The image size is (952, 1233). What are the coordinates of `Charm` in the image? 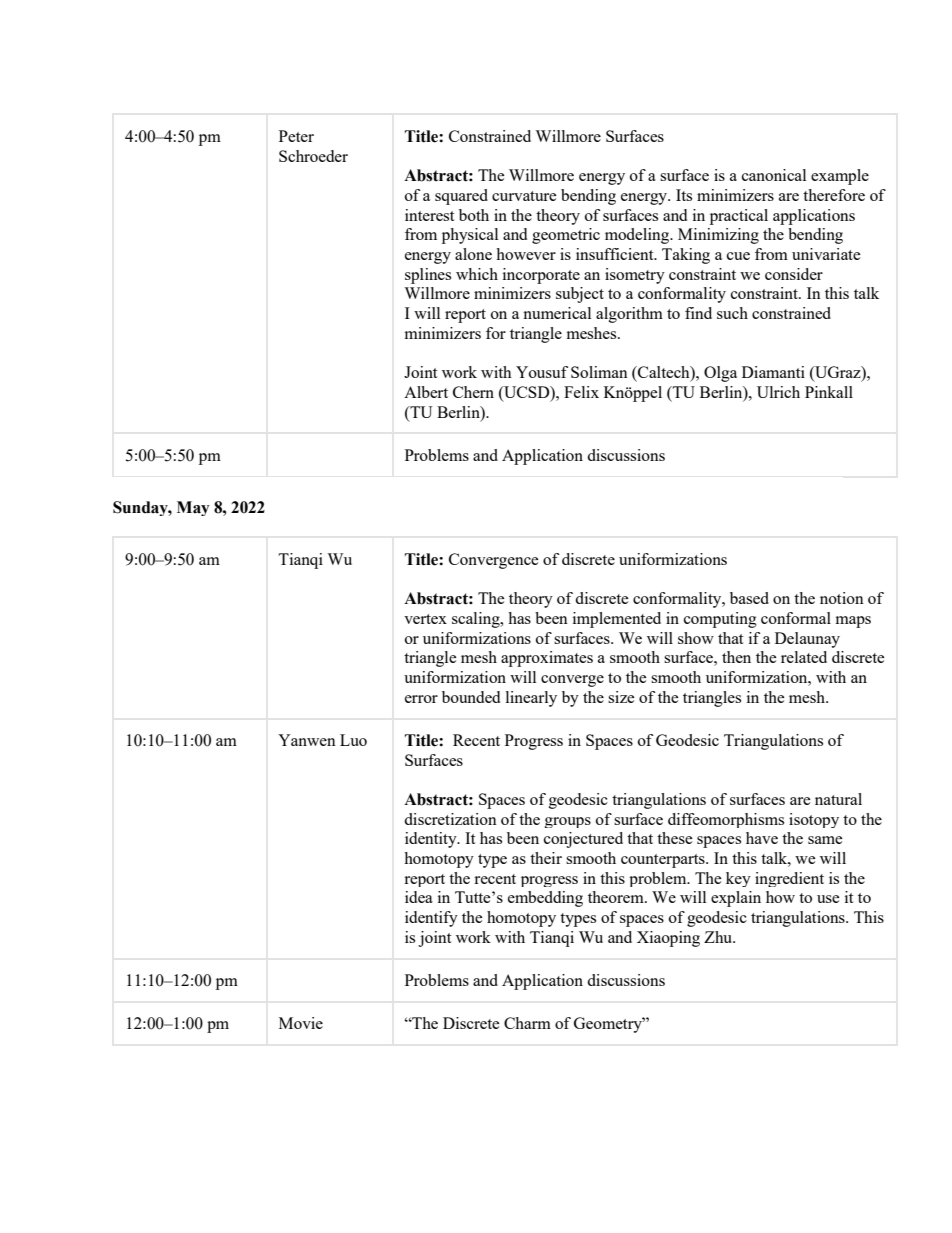 It's located at (527, 1023).
